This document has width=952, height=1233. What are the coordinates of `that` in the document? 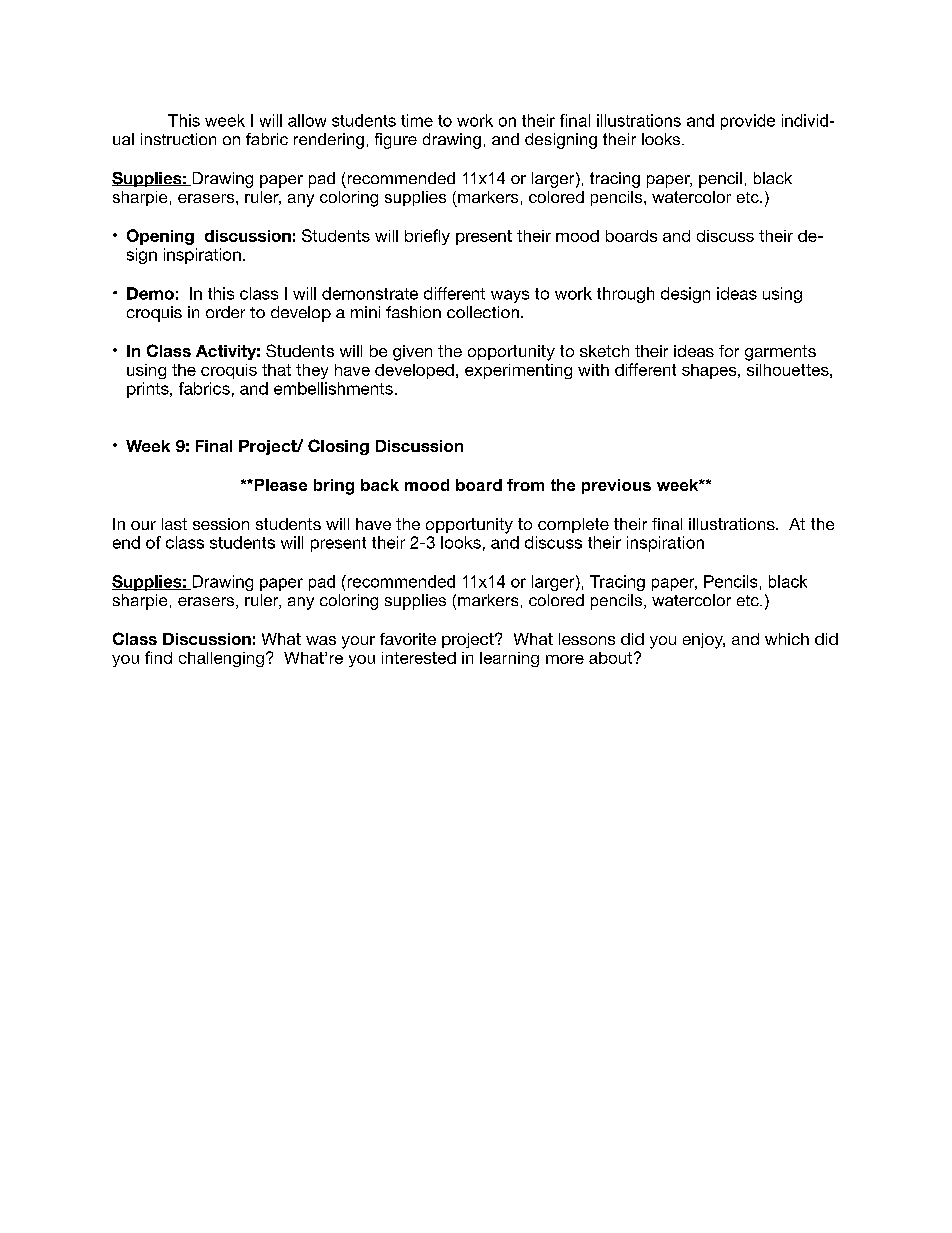 It's located at (276, 370).
